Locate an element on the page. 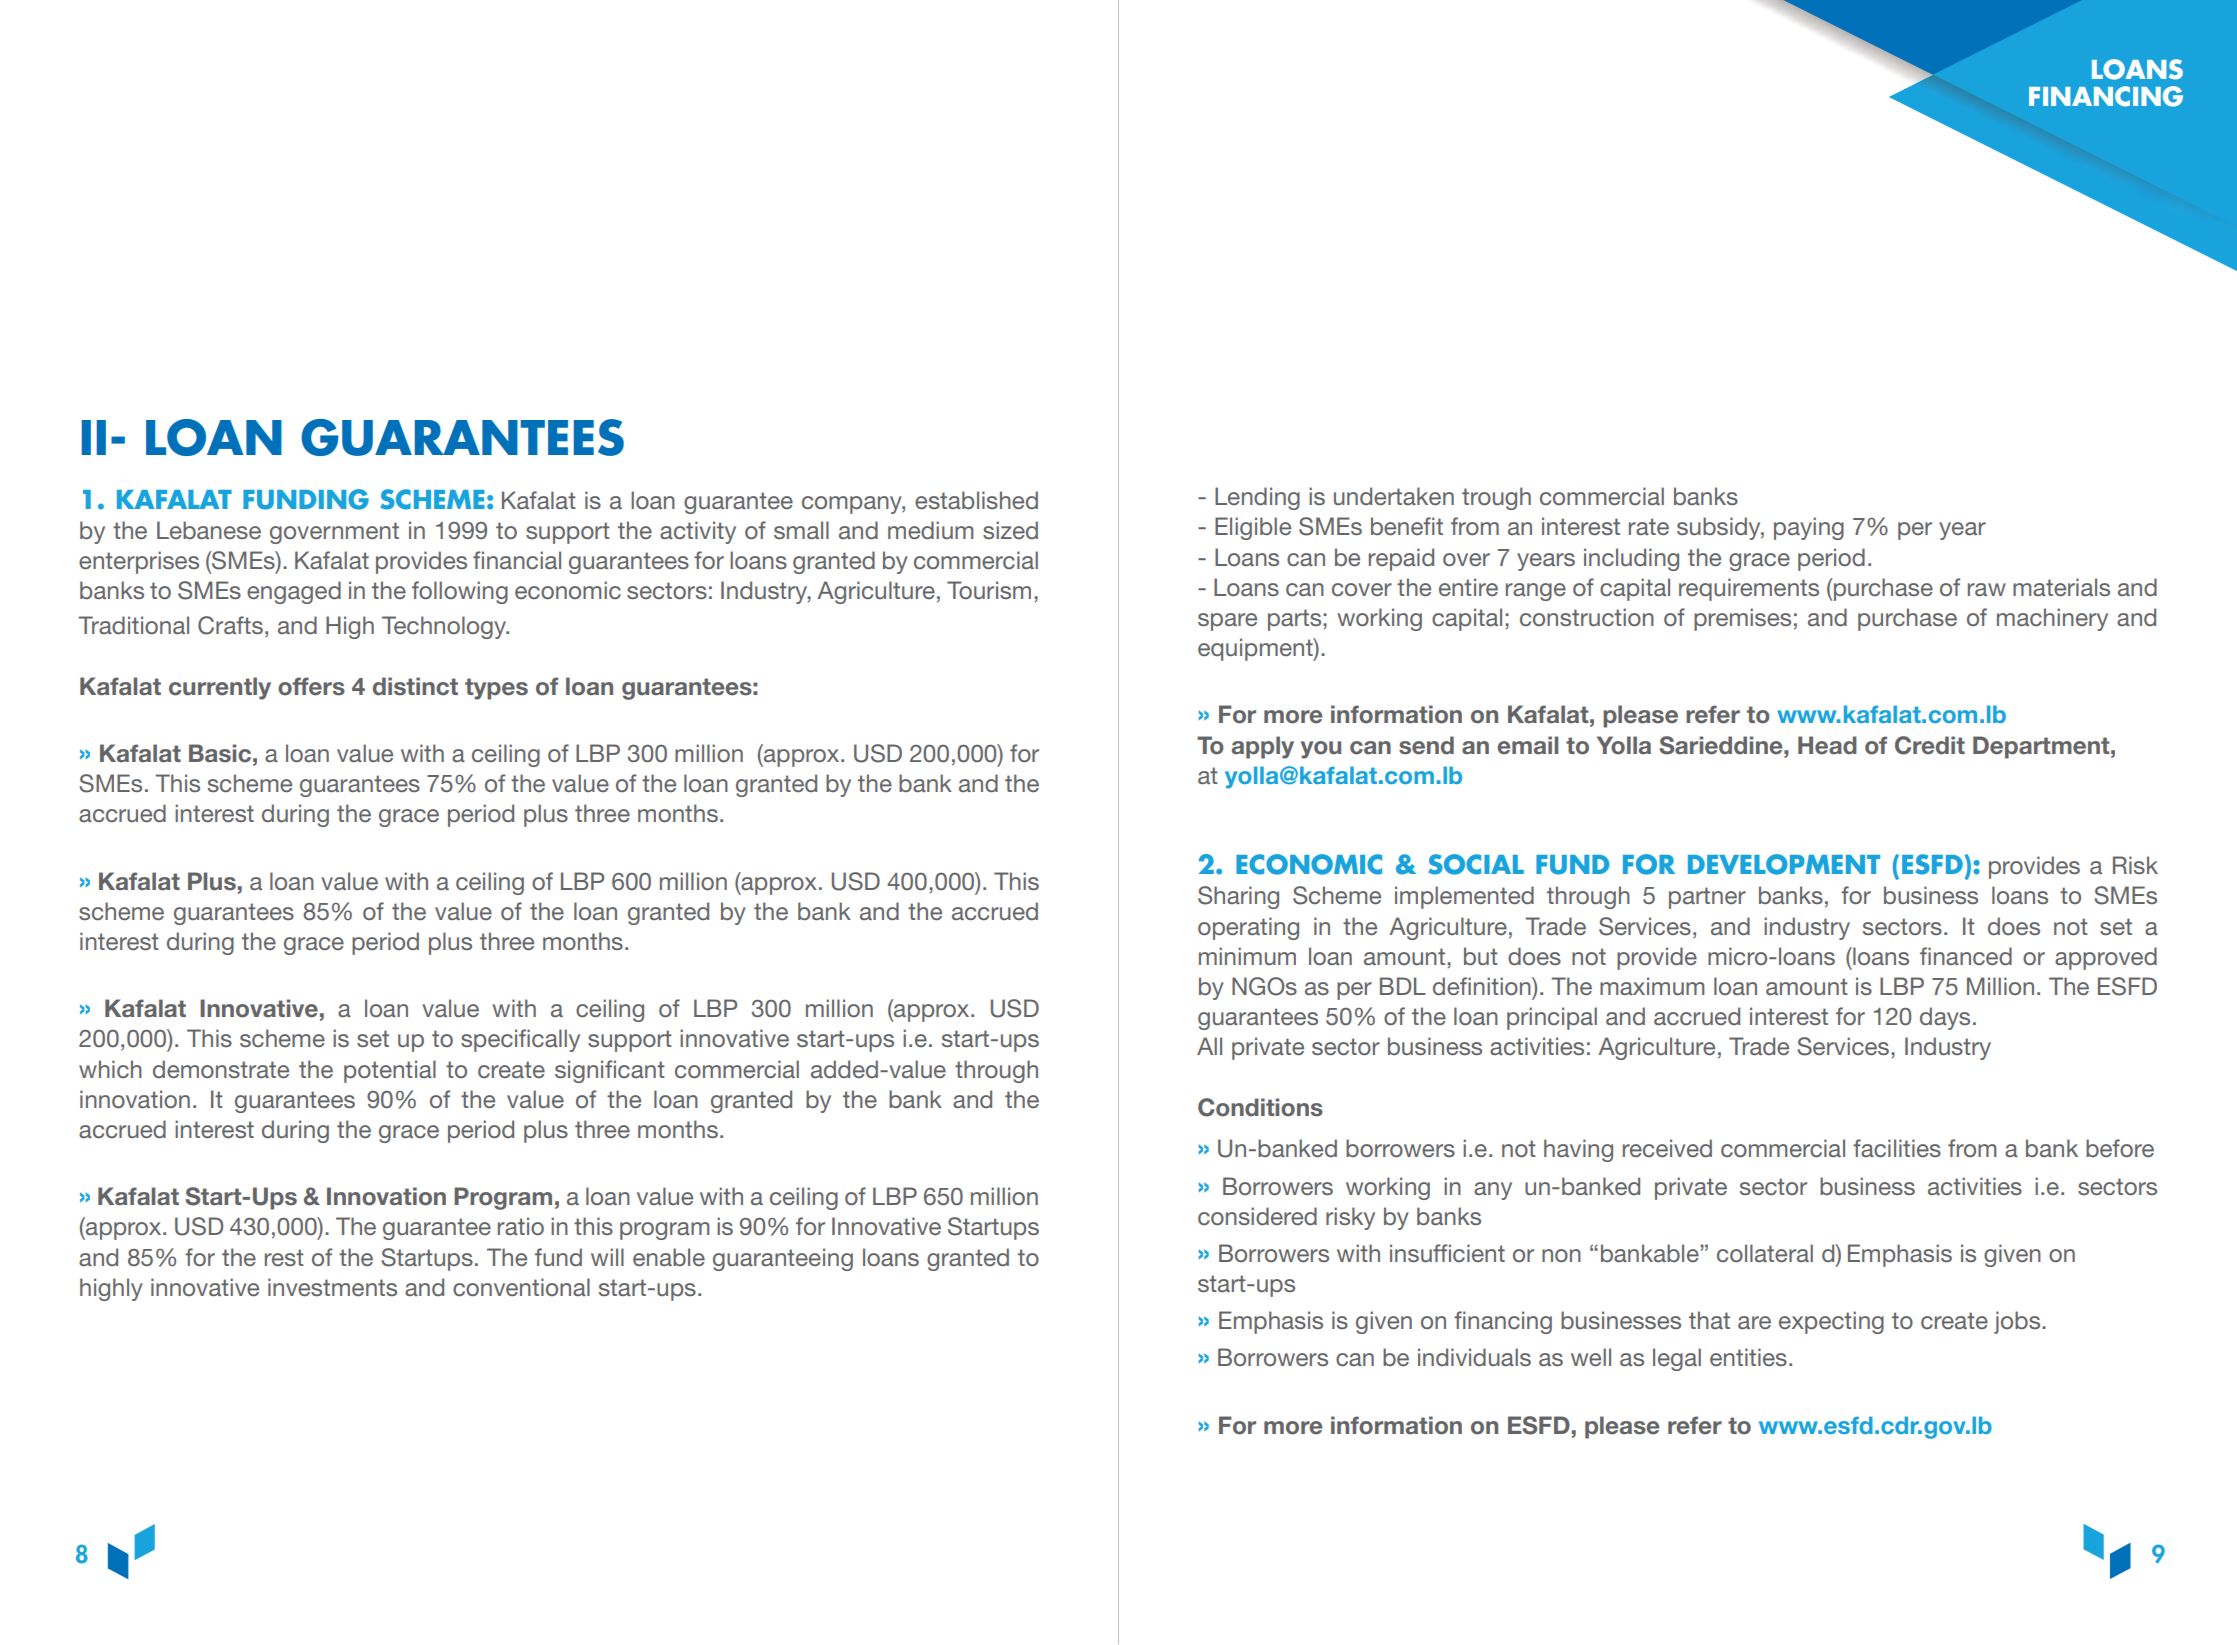  Conditions is located at coordinates (1260, 1107).
